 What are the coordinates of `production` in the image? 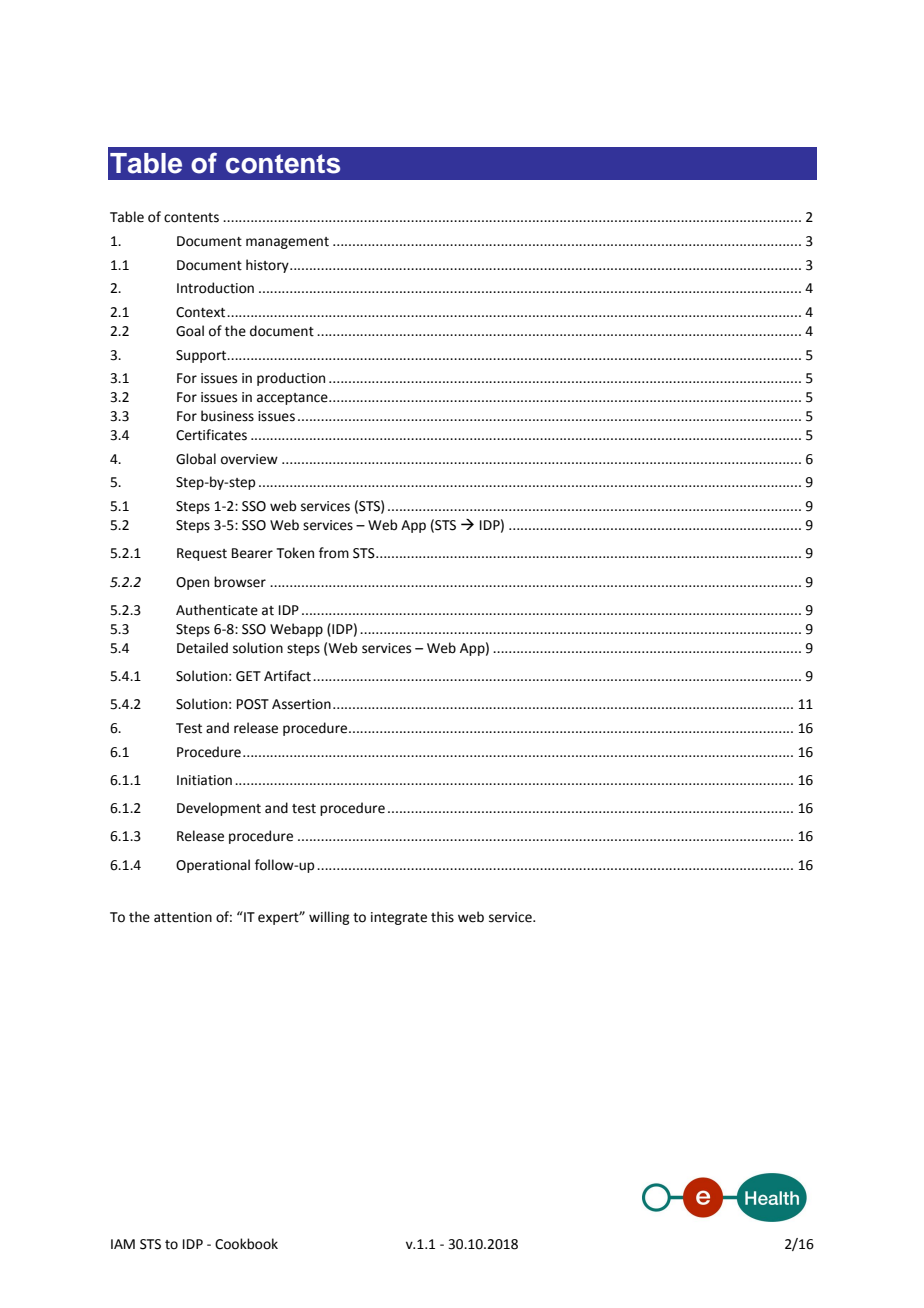 It's located at (291, 379).
